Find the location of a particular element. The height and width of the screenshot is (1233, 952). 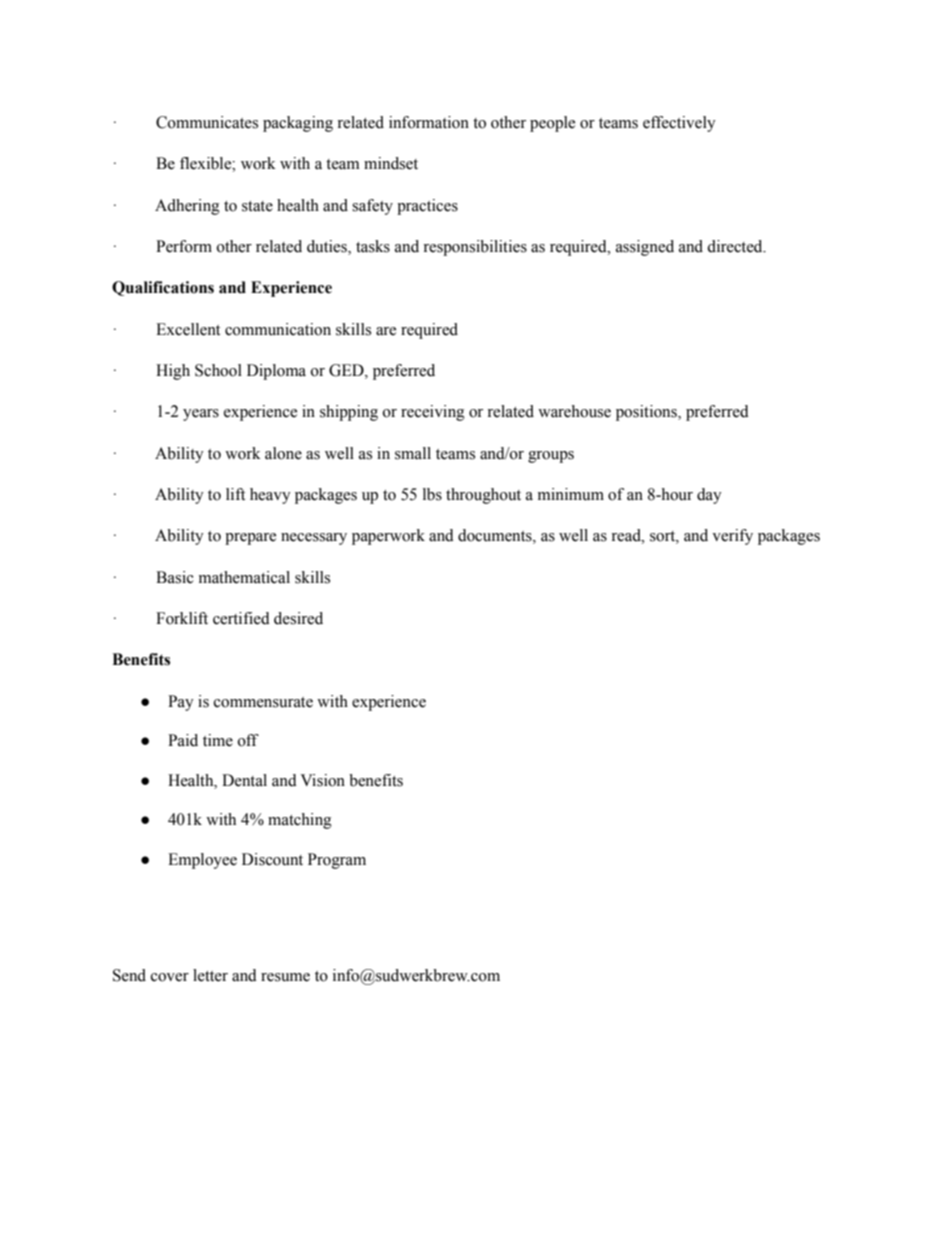

Communicates is located at coordinates (207, 122).
